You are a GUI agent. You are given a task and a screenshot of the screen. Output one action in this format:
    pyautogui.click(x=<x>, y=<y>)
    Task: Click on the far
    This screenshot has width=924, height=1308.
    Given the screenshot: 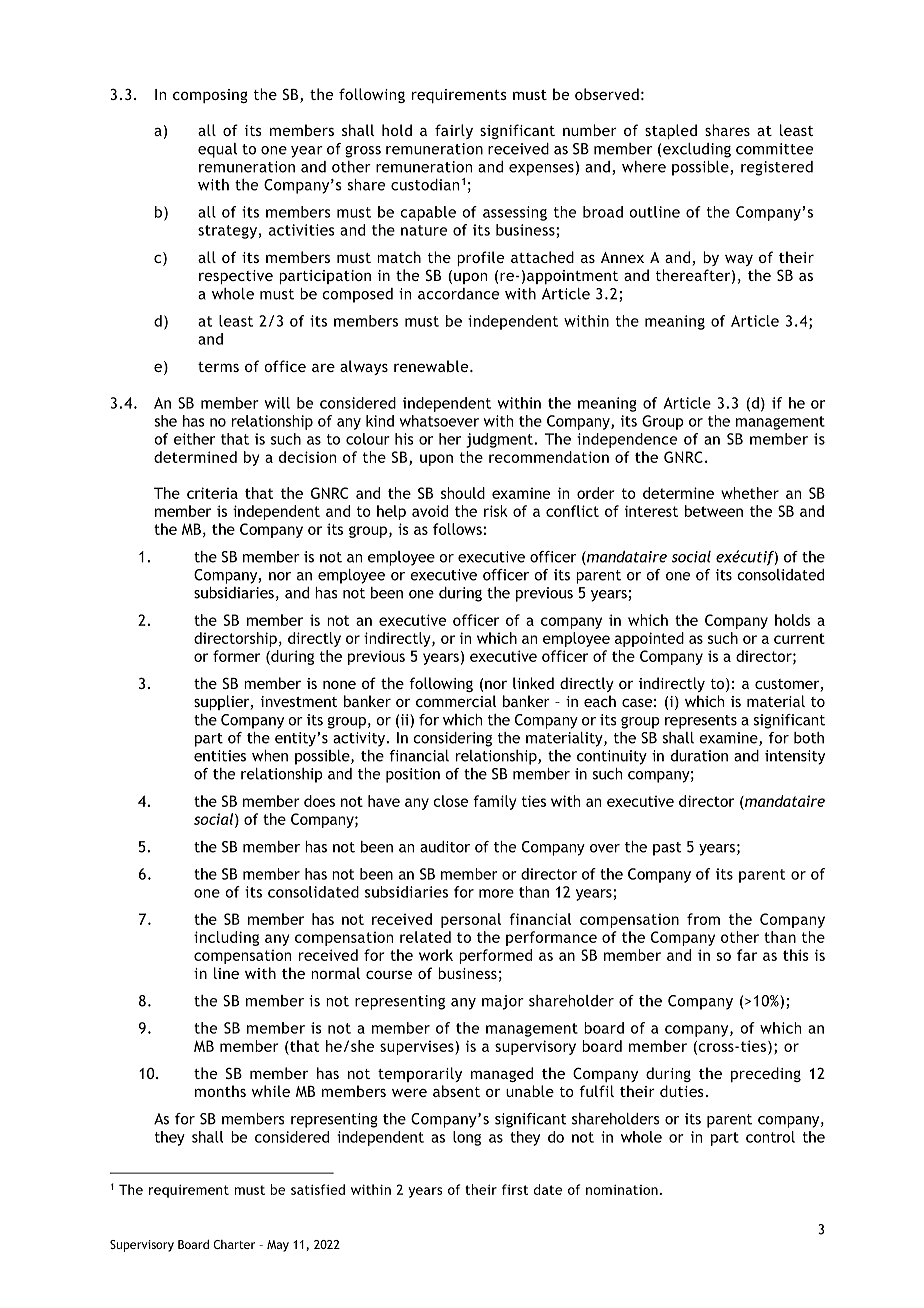 What is the action you would take?
    pyautogui.click(x=747, y=955)
